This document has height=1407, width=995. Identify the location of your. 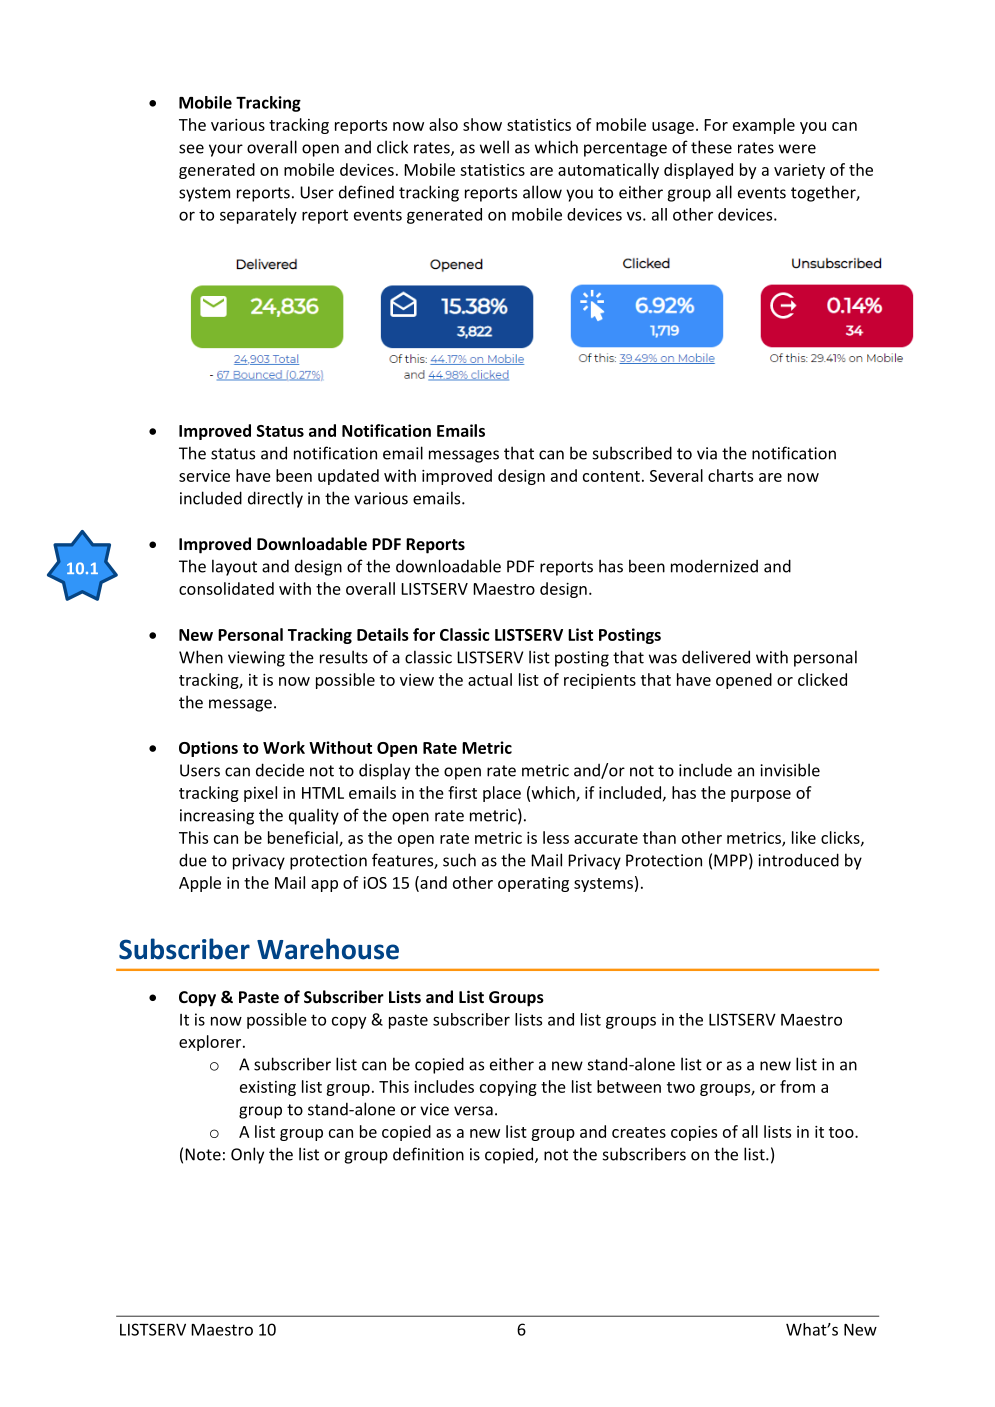
(226, 150).
